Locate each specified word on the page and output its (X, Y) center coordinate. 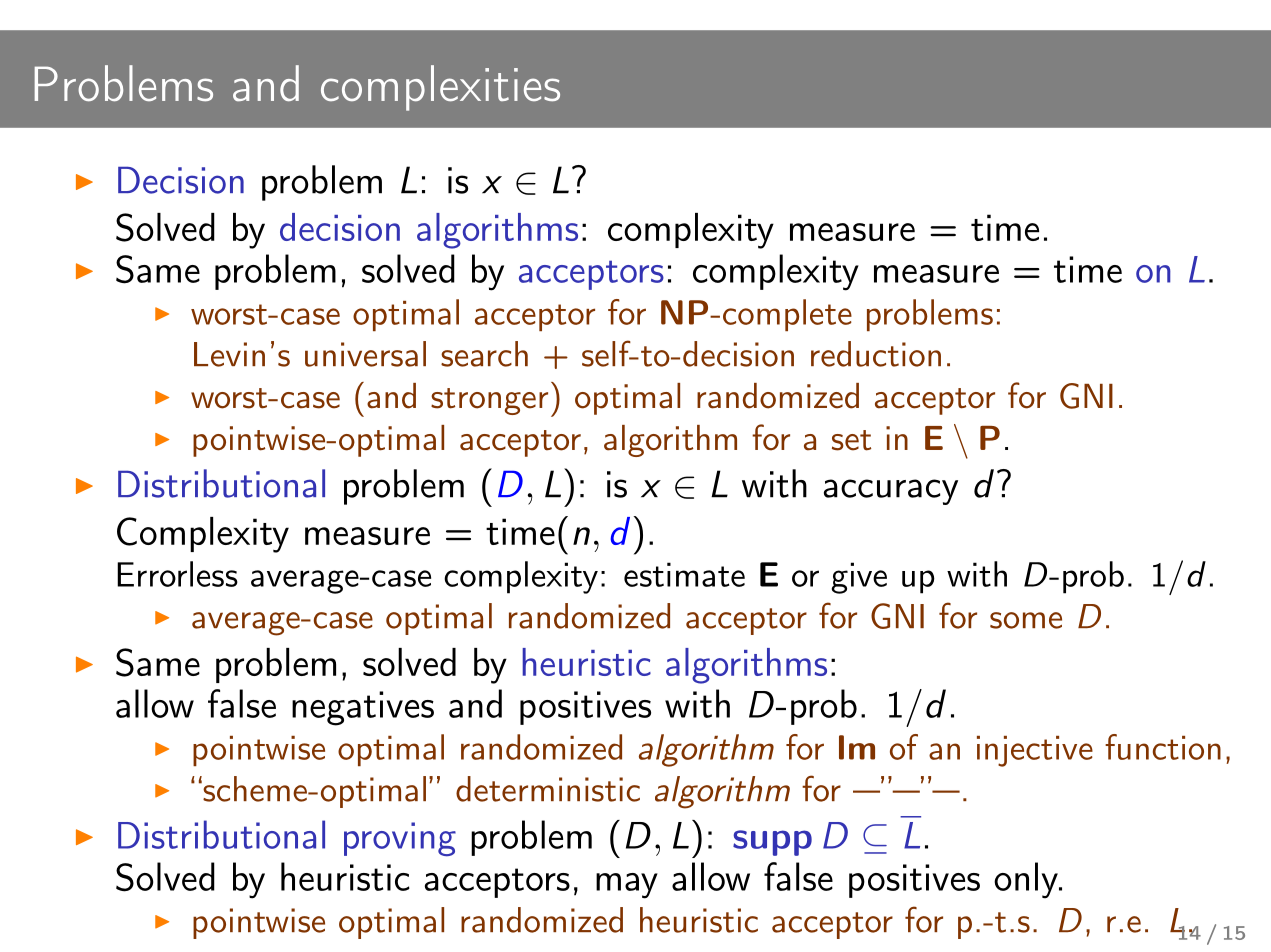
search (484, 354)
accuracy (891, 492)
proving (400, 839)
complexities (440, 88)
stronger (489, 401)
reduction (876, 354)
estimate (684, 574)
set (851, 440)
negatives (363, 708)
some (1026, 620)
